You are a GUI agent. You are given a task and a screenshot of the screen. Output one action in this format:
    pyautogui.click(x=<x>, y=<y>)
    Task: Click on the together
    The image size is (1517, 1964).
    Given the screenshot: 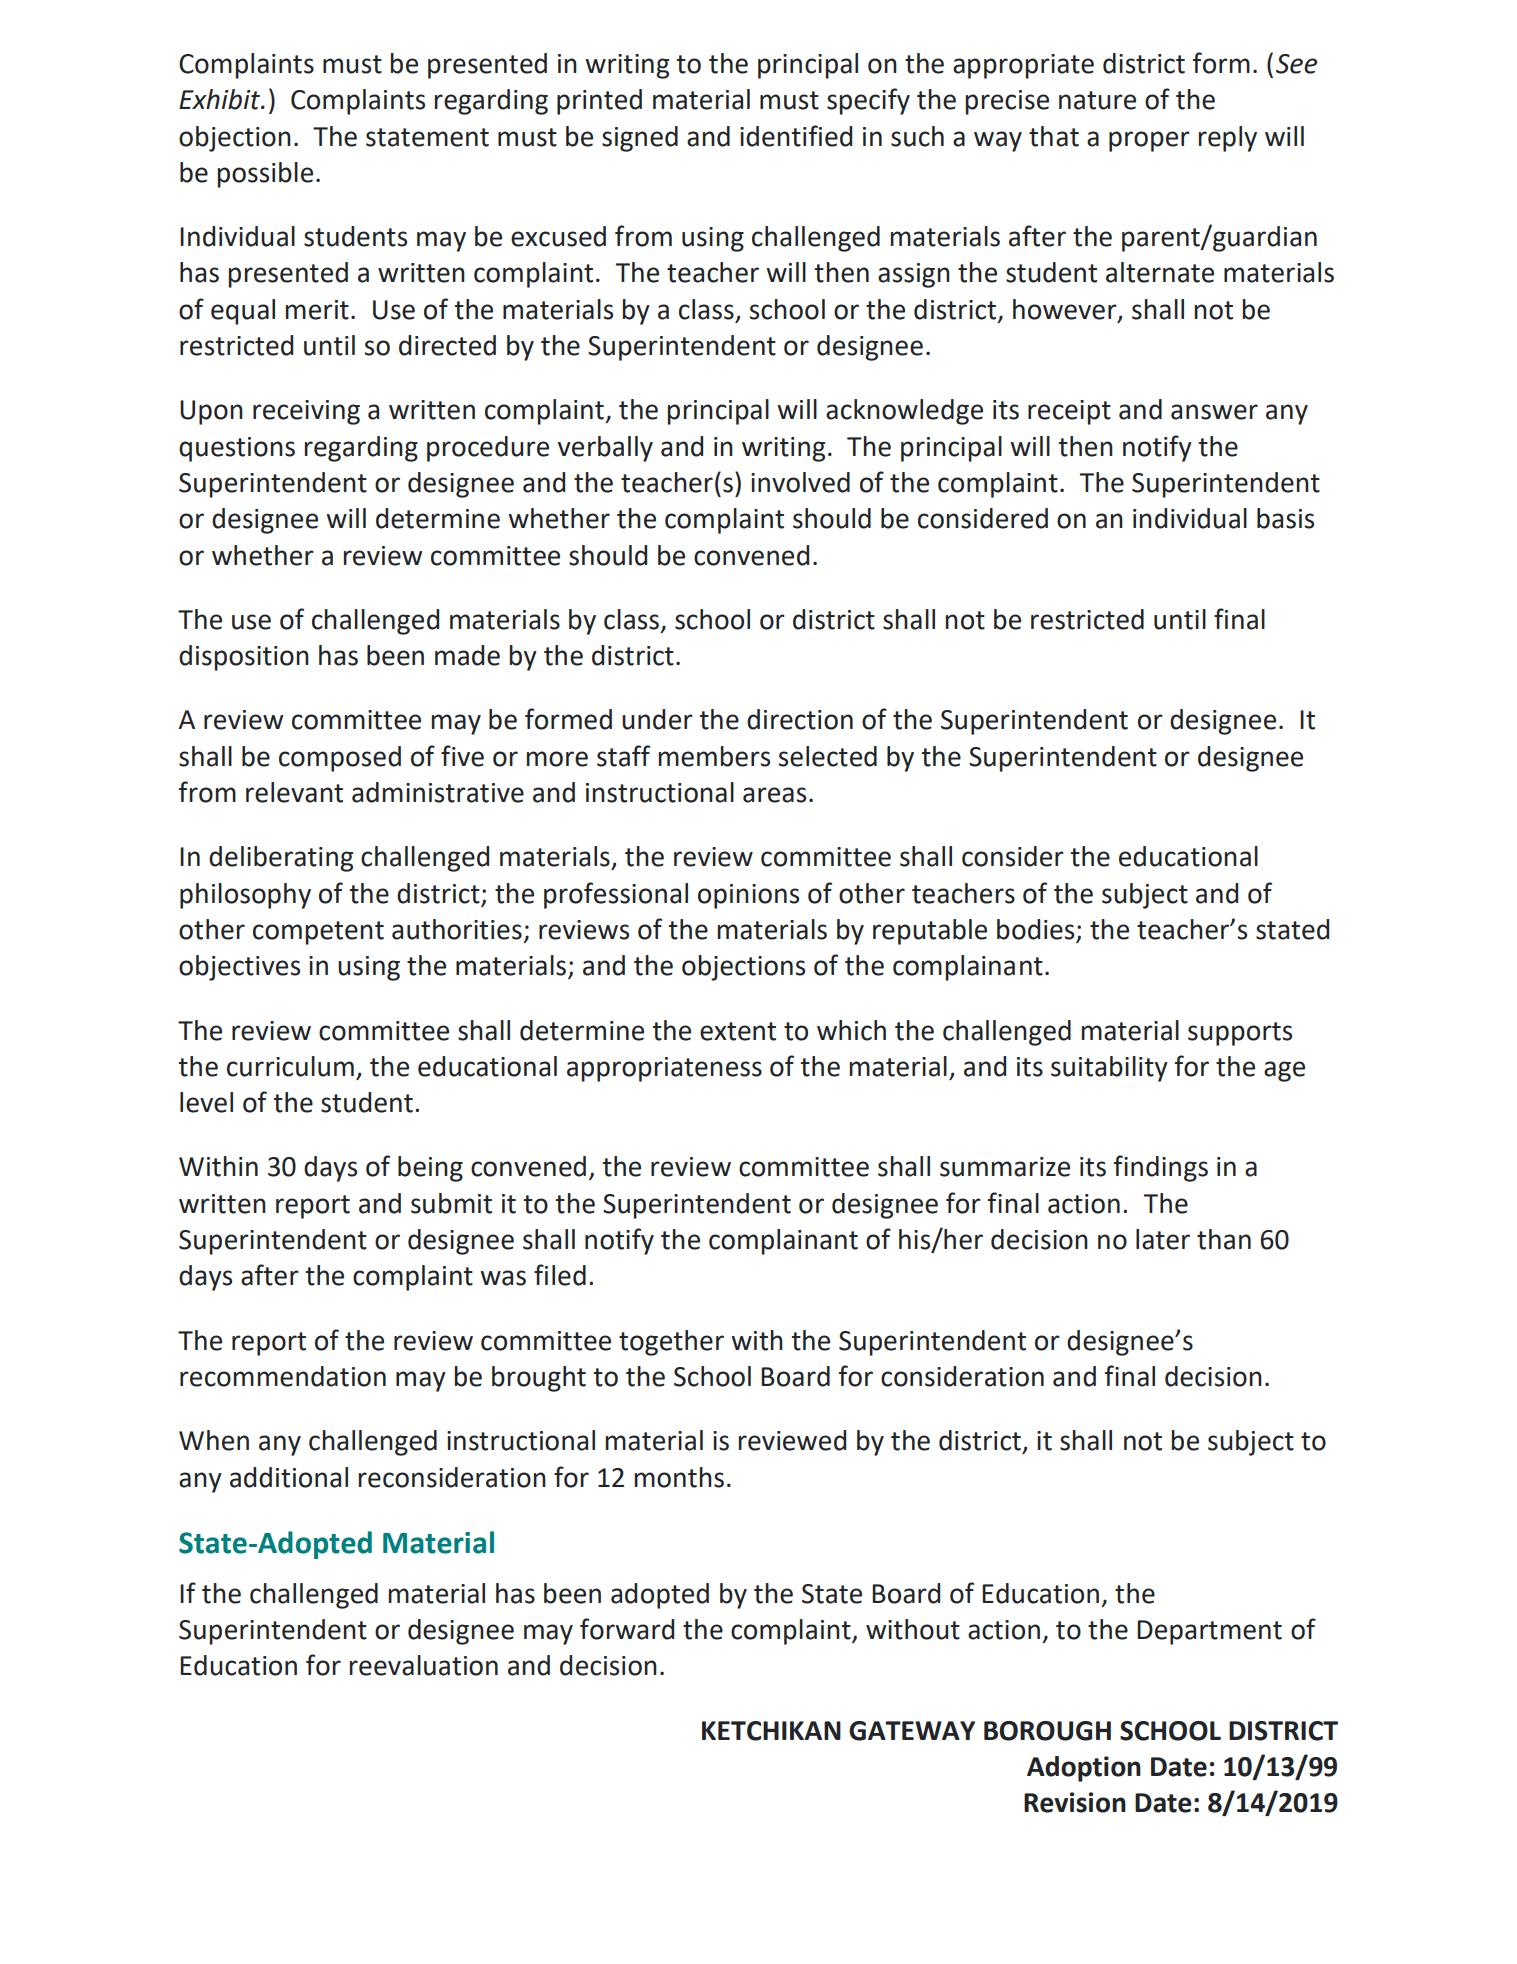 What is the action you would take?
    pyautogui.click(x=671, y=1343)
